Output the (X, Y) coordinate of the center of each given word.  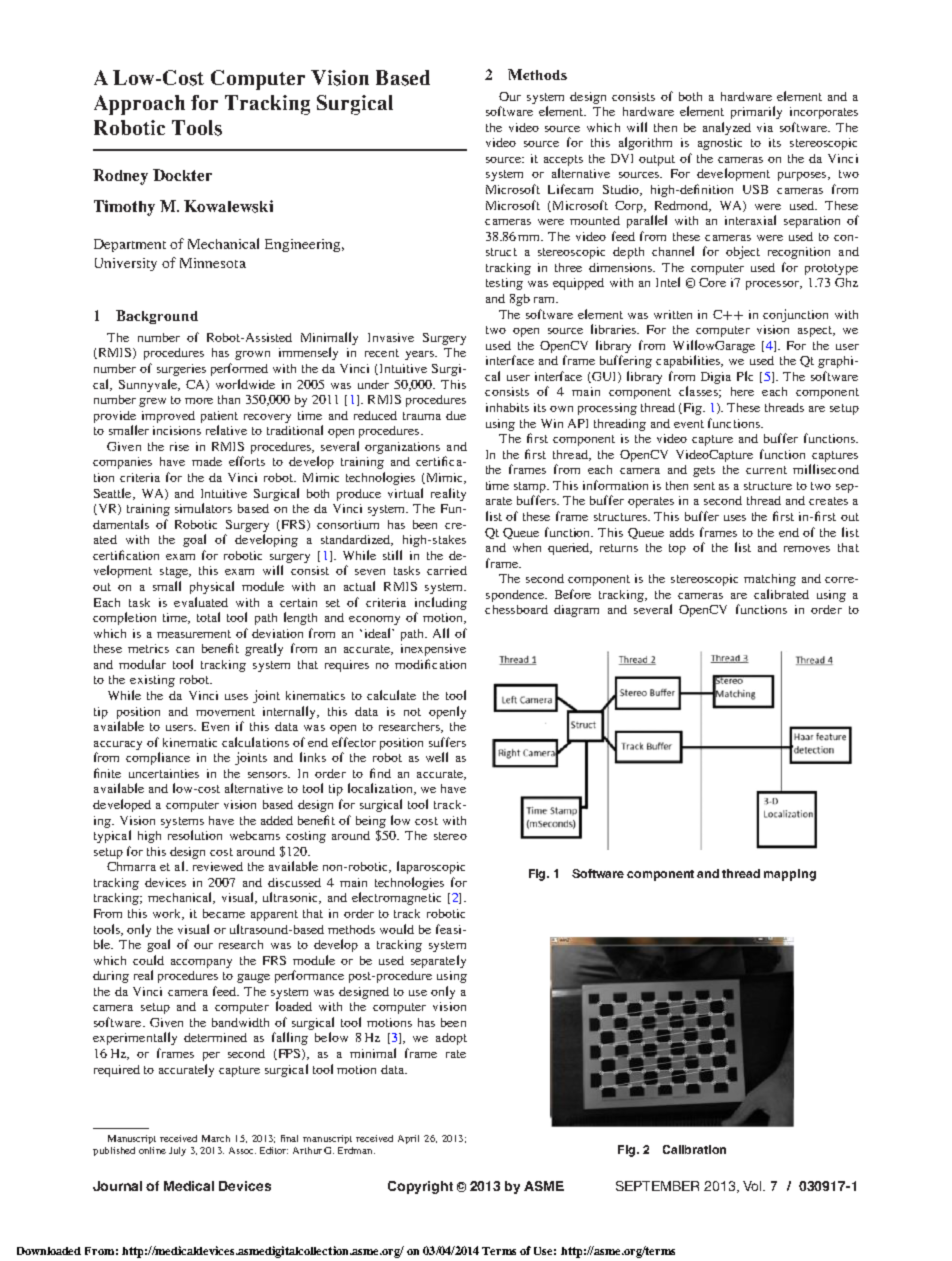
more (199, 401)
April (408, 1139)
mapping (790, 875)
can (185, 650)
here (742, 391)
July (177, 1151)
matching (770, 580)
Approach (139, 105)
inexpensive (433, 650)
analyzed (727, 128)
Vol (753, 1186)
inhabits (507, 407)
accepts (563, 160)
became (224, 913)
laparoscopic (431, 867)
